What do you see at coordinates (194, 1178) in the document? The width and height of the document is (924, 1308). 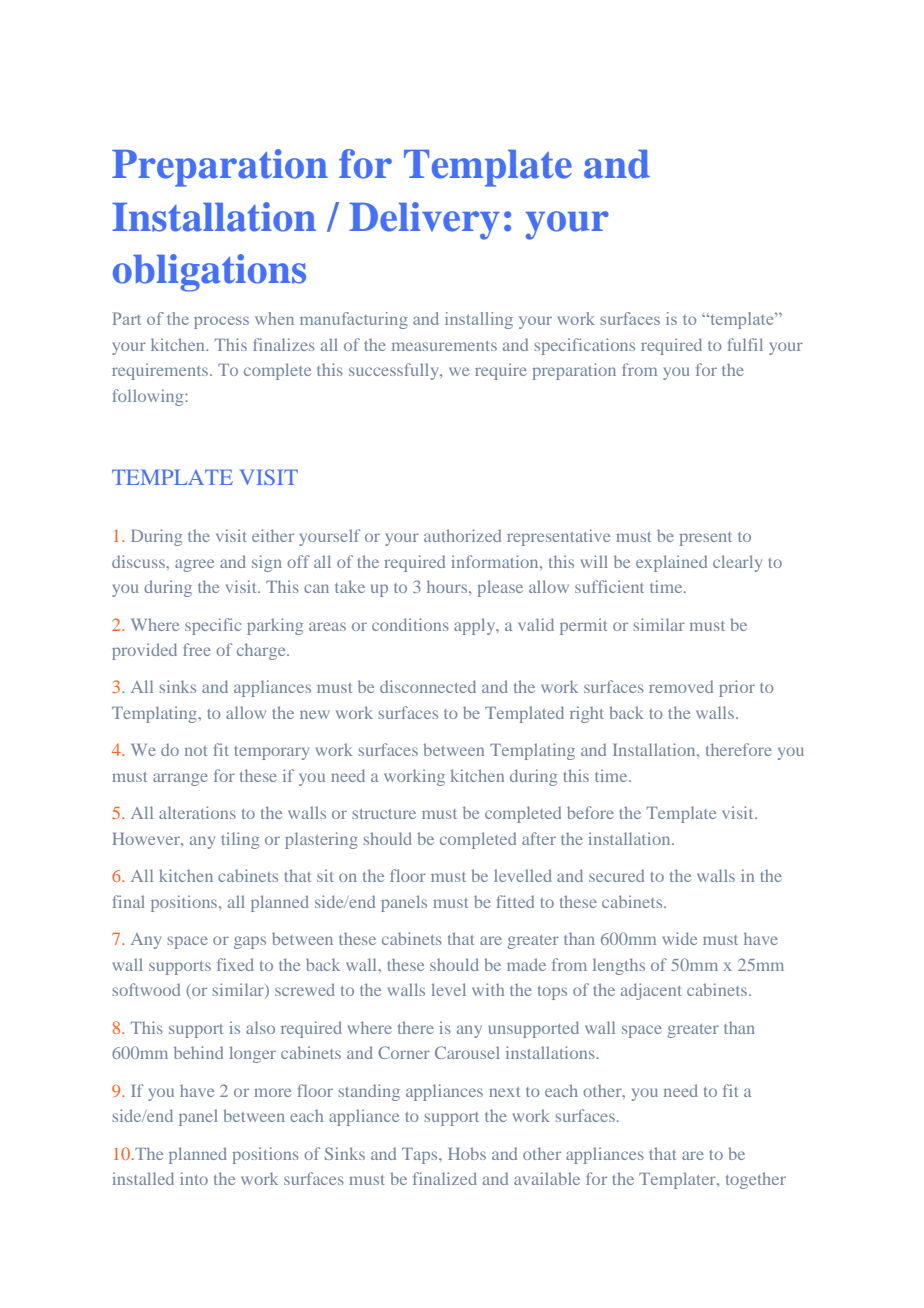 I see `into` at bounding box center [194, 1178].
